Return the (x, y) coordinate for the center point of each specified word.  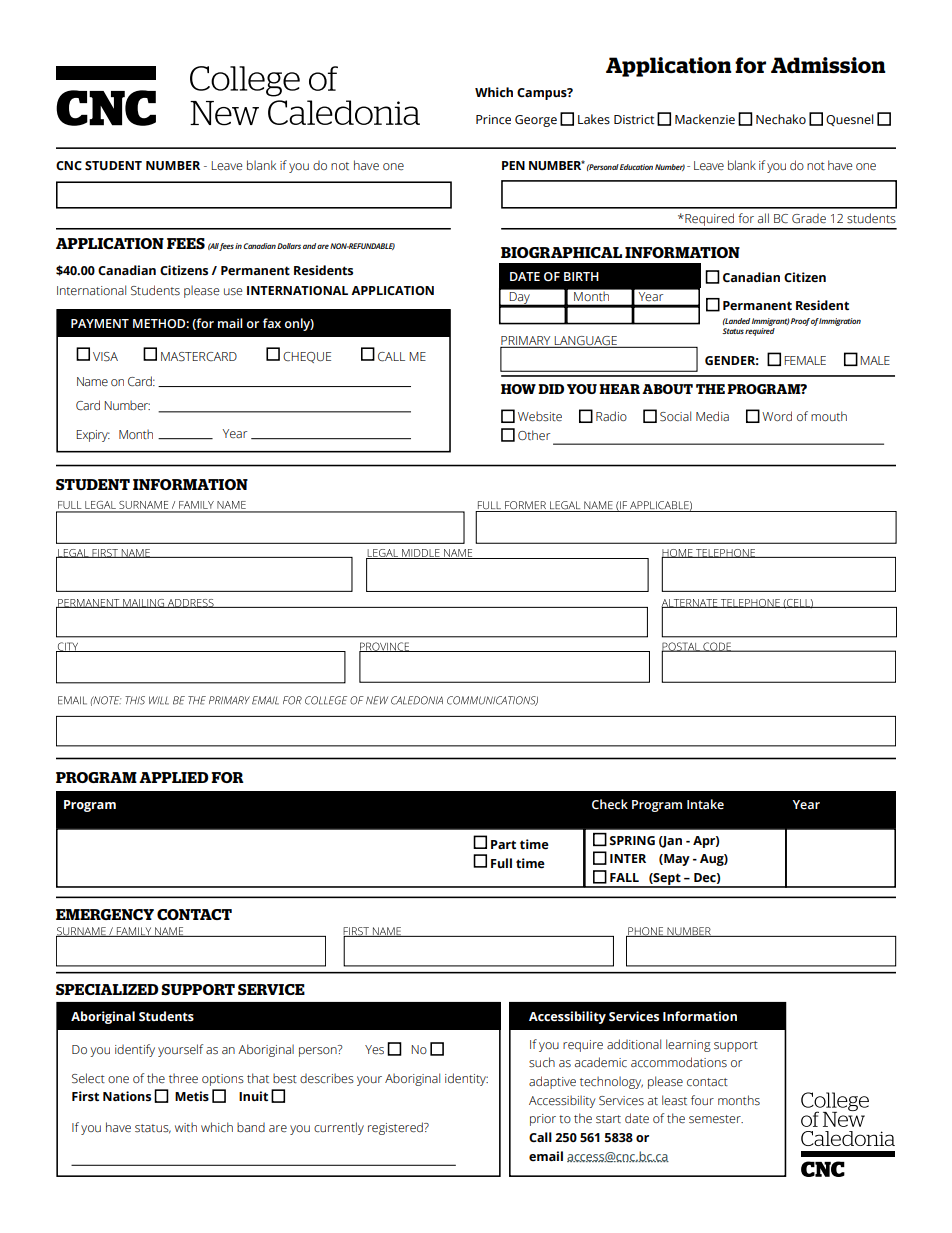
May (676, 860)
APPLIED (174, 777)
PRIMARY (526, 342)
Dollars (289, 246)
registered (396, 1128)
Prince (493, 120)
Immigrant (771, 323)
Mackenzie (705, 119)
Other (534, 435)
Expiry (93, 436)
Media (712, 416)
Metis (192, 1096)
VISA (105, 357)
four (702, 1100)
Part (503, 844)
